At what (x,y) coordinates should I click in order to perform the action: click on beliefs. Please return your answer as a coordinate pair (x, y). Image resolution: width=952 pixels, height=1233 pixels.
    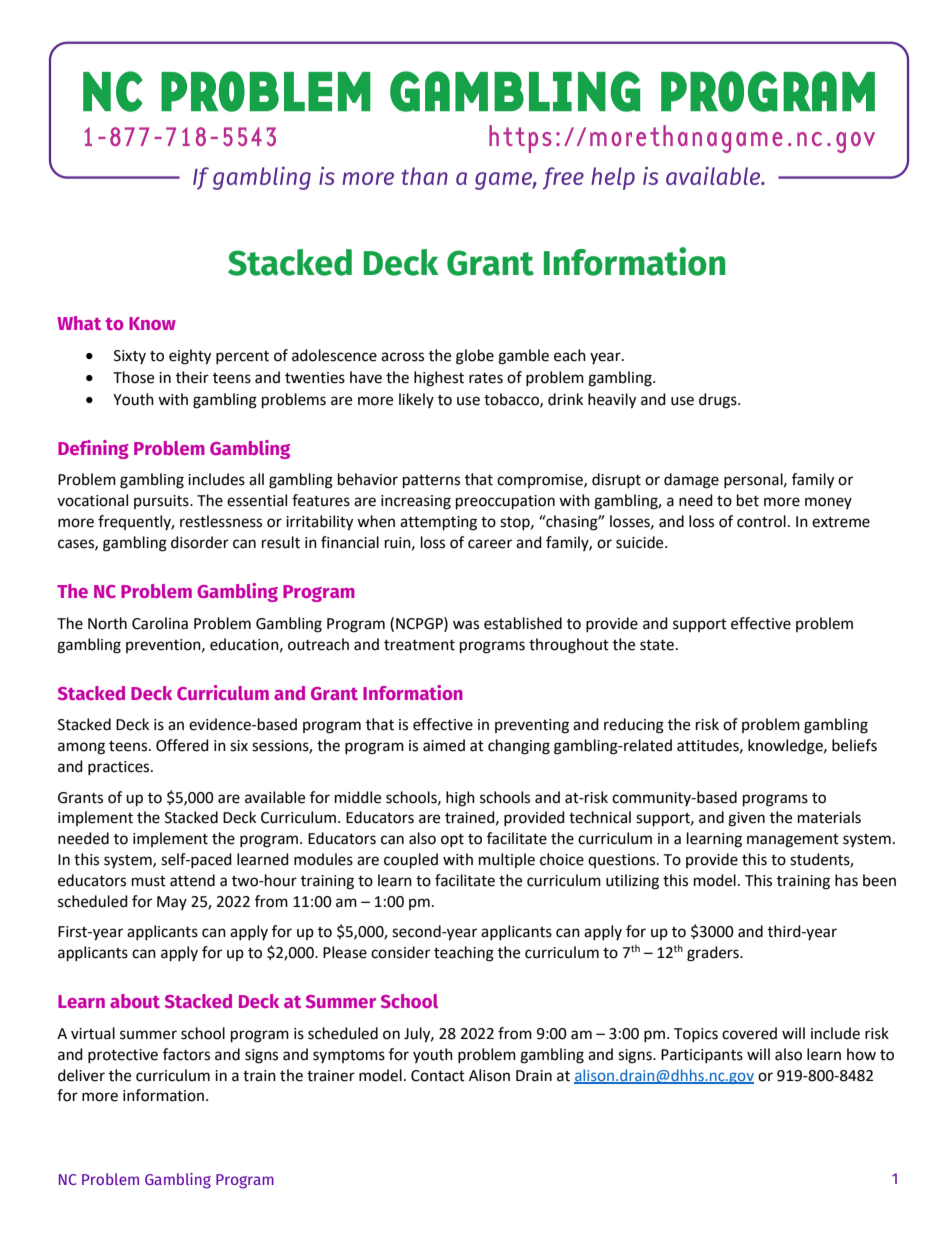
    Looking at the image, I should click on (854, 745).
